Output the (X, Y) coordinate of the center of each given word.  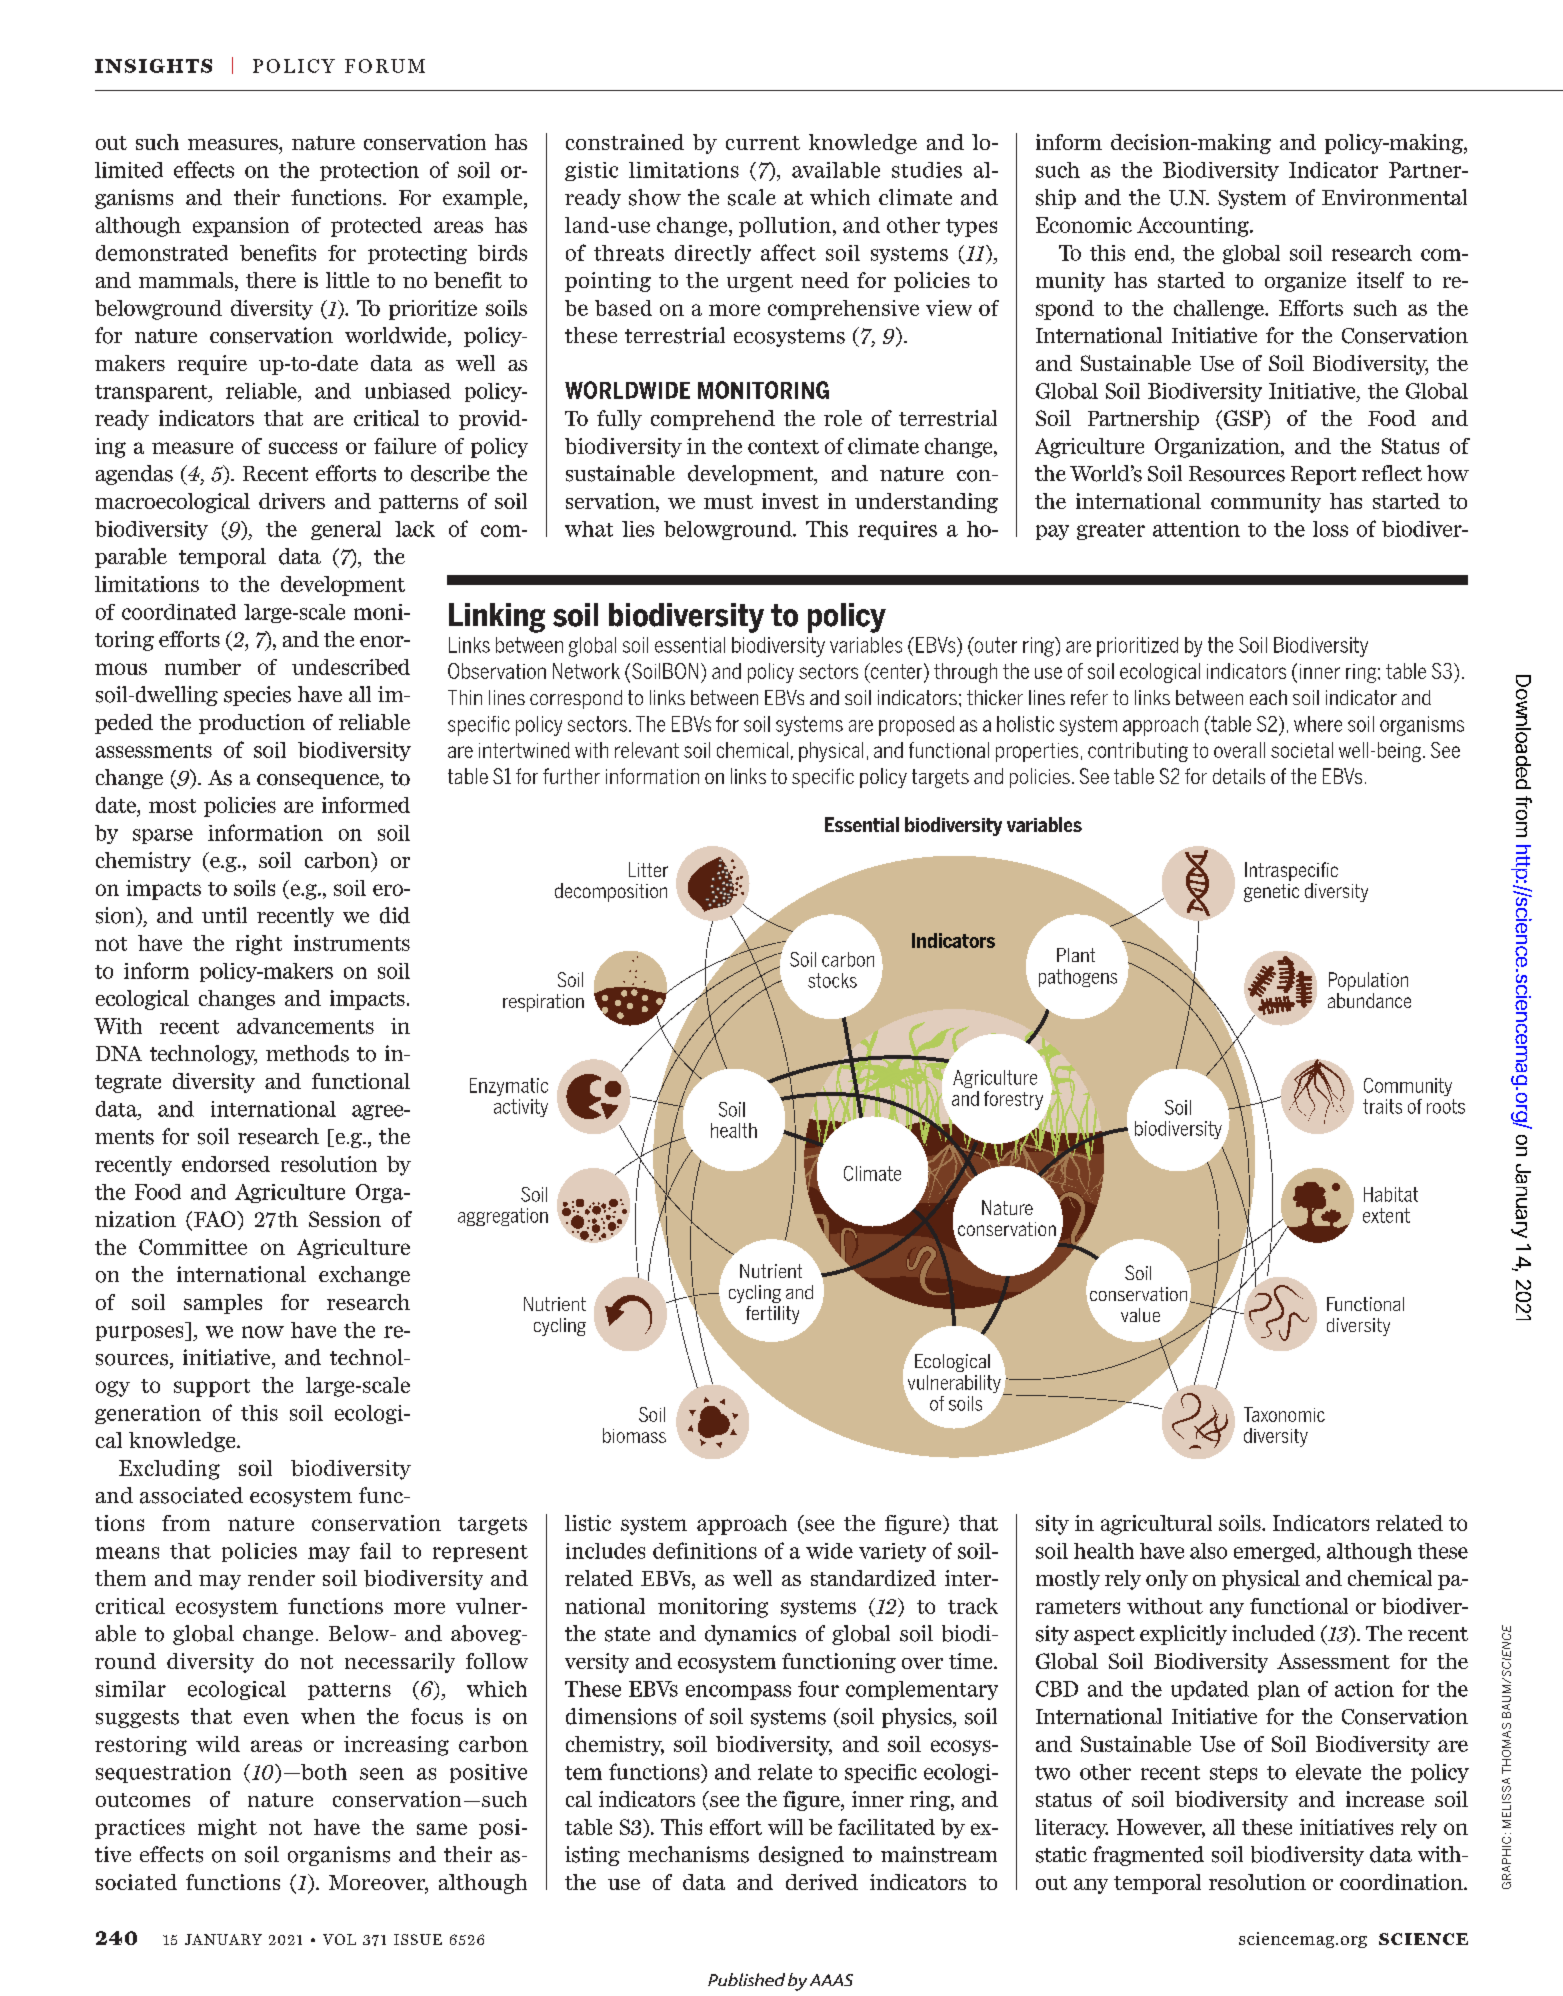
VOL (339, 1939)
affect (788, 252)
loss (1330, 529)
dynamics (750, 1635)
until (224, 915)
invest (790, 501)
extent (1386, 1215)
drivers (292, 501)
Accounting (1194, 227)
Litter (648, 869)
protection (369, 171)
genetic (1271, 893)
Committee (193, 1247)
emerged (1276, 1552)
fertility (772, 1315)
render (281, 1578)
